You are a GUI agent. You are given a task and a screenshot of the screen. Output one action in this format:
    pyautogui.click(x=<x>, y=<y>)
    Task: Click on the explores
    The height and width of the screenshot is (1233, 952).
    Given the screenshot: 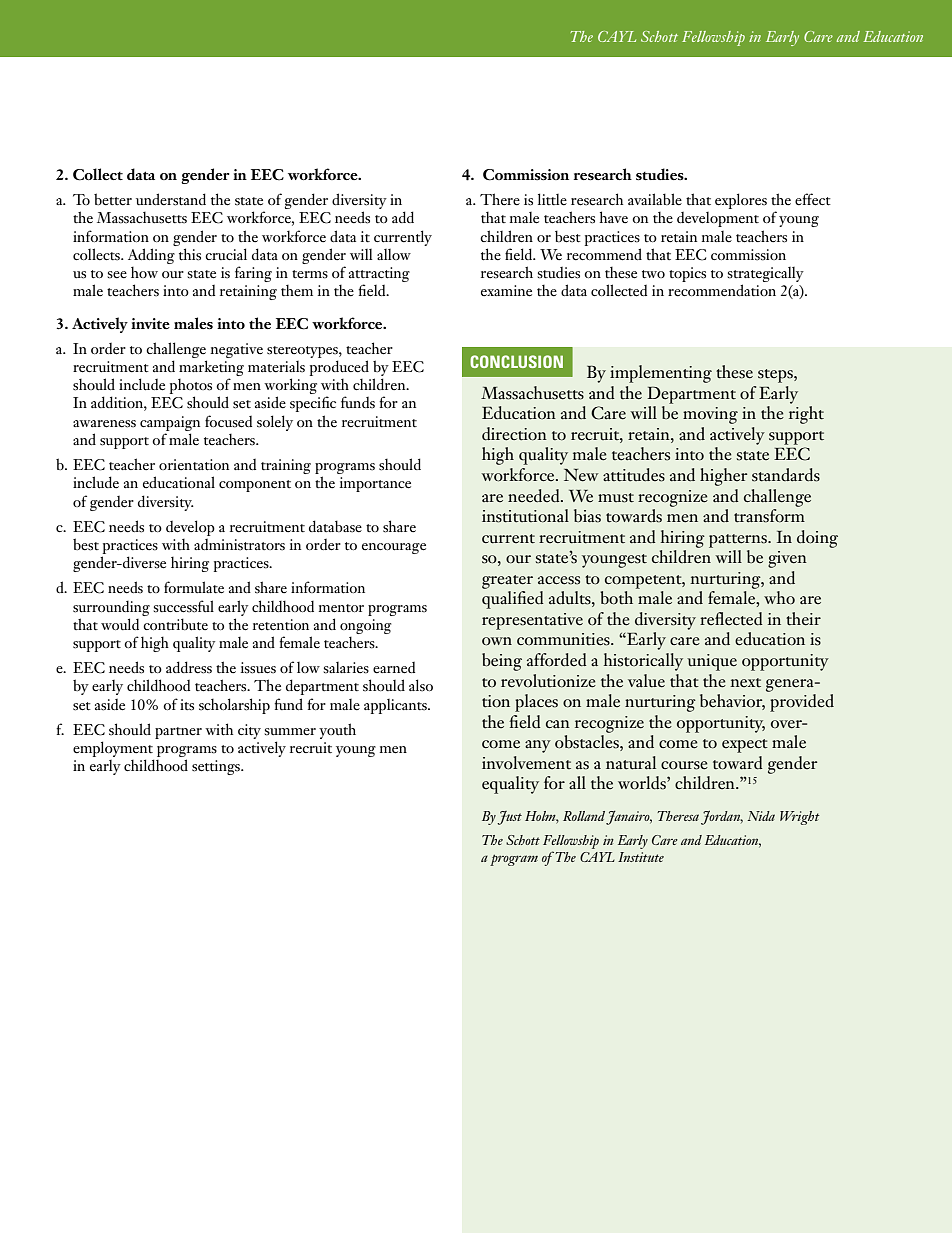 What is the action you would take?
    pyautogui.click(x=741, y=201)
